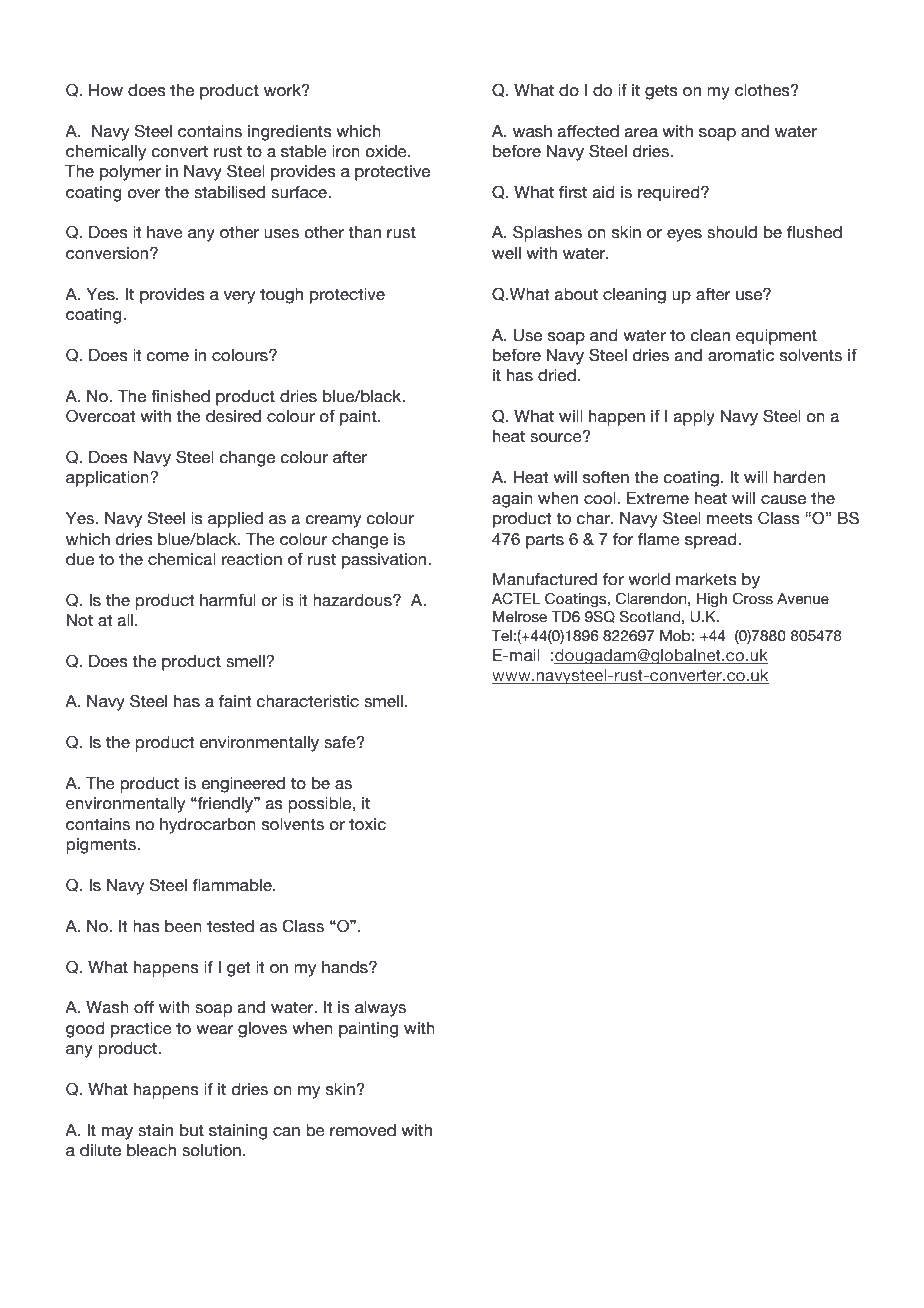  What do you see at coordinates (106, 90) in the document?
I see `How` at bounding box center [106, 90].
